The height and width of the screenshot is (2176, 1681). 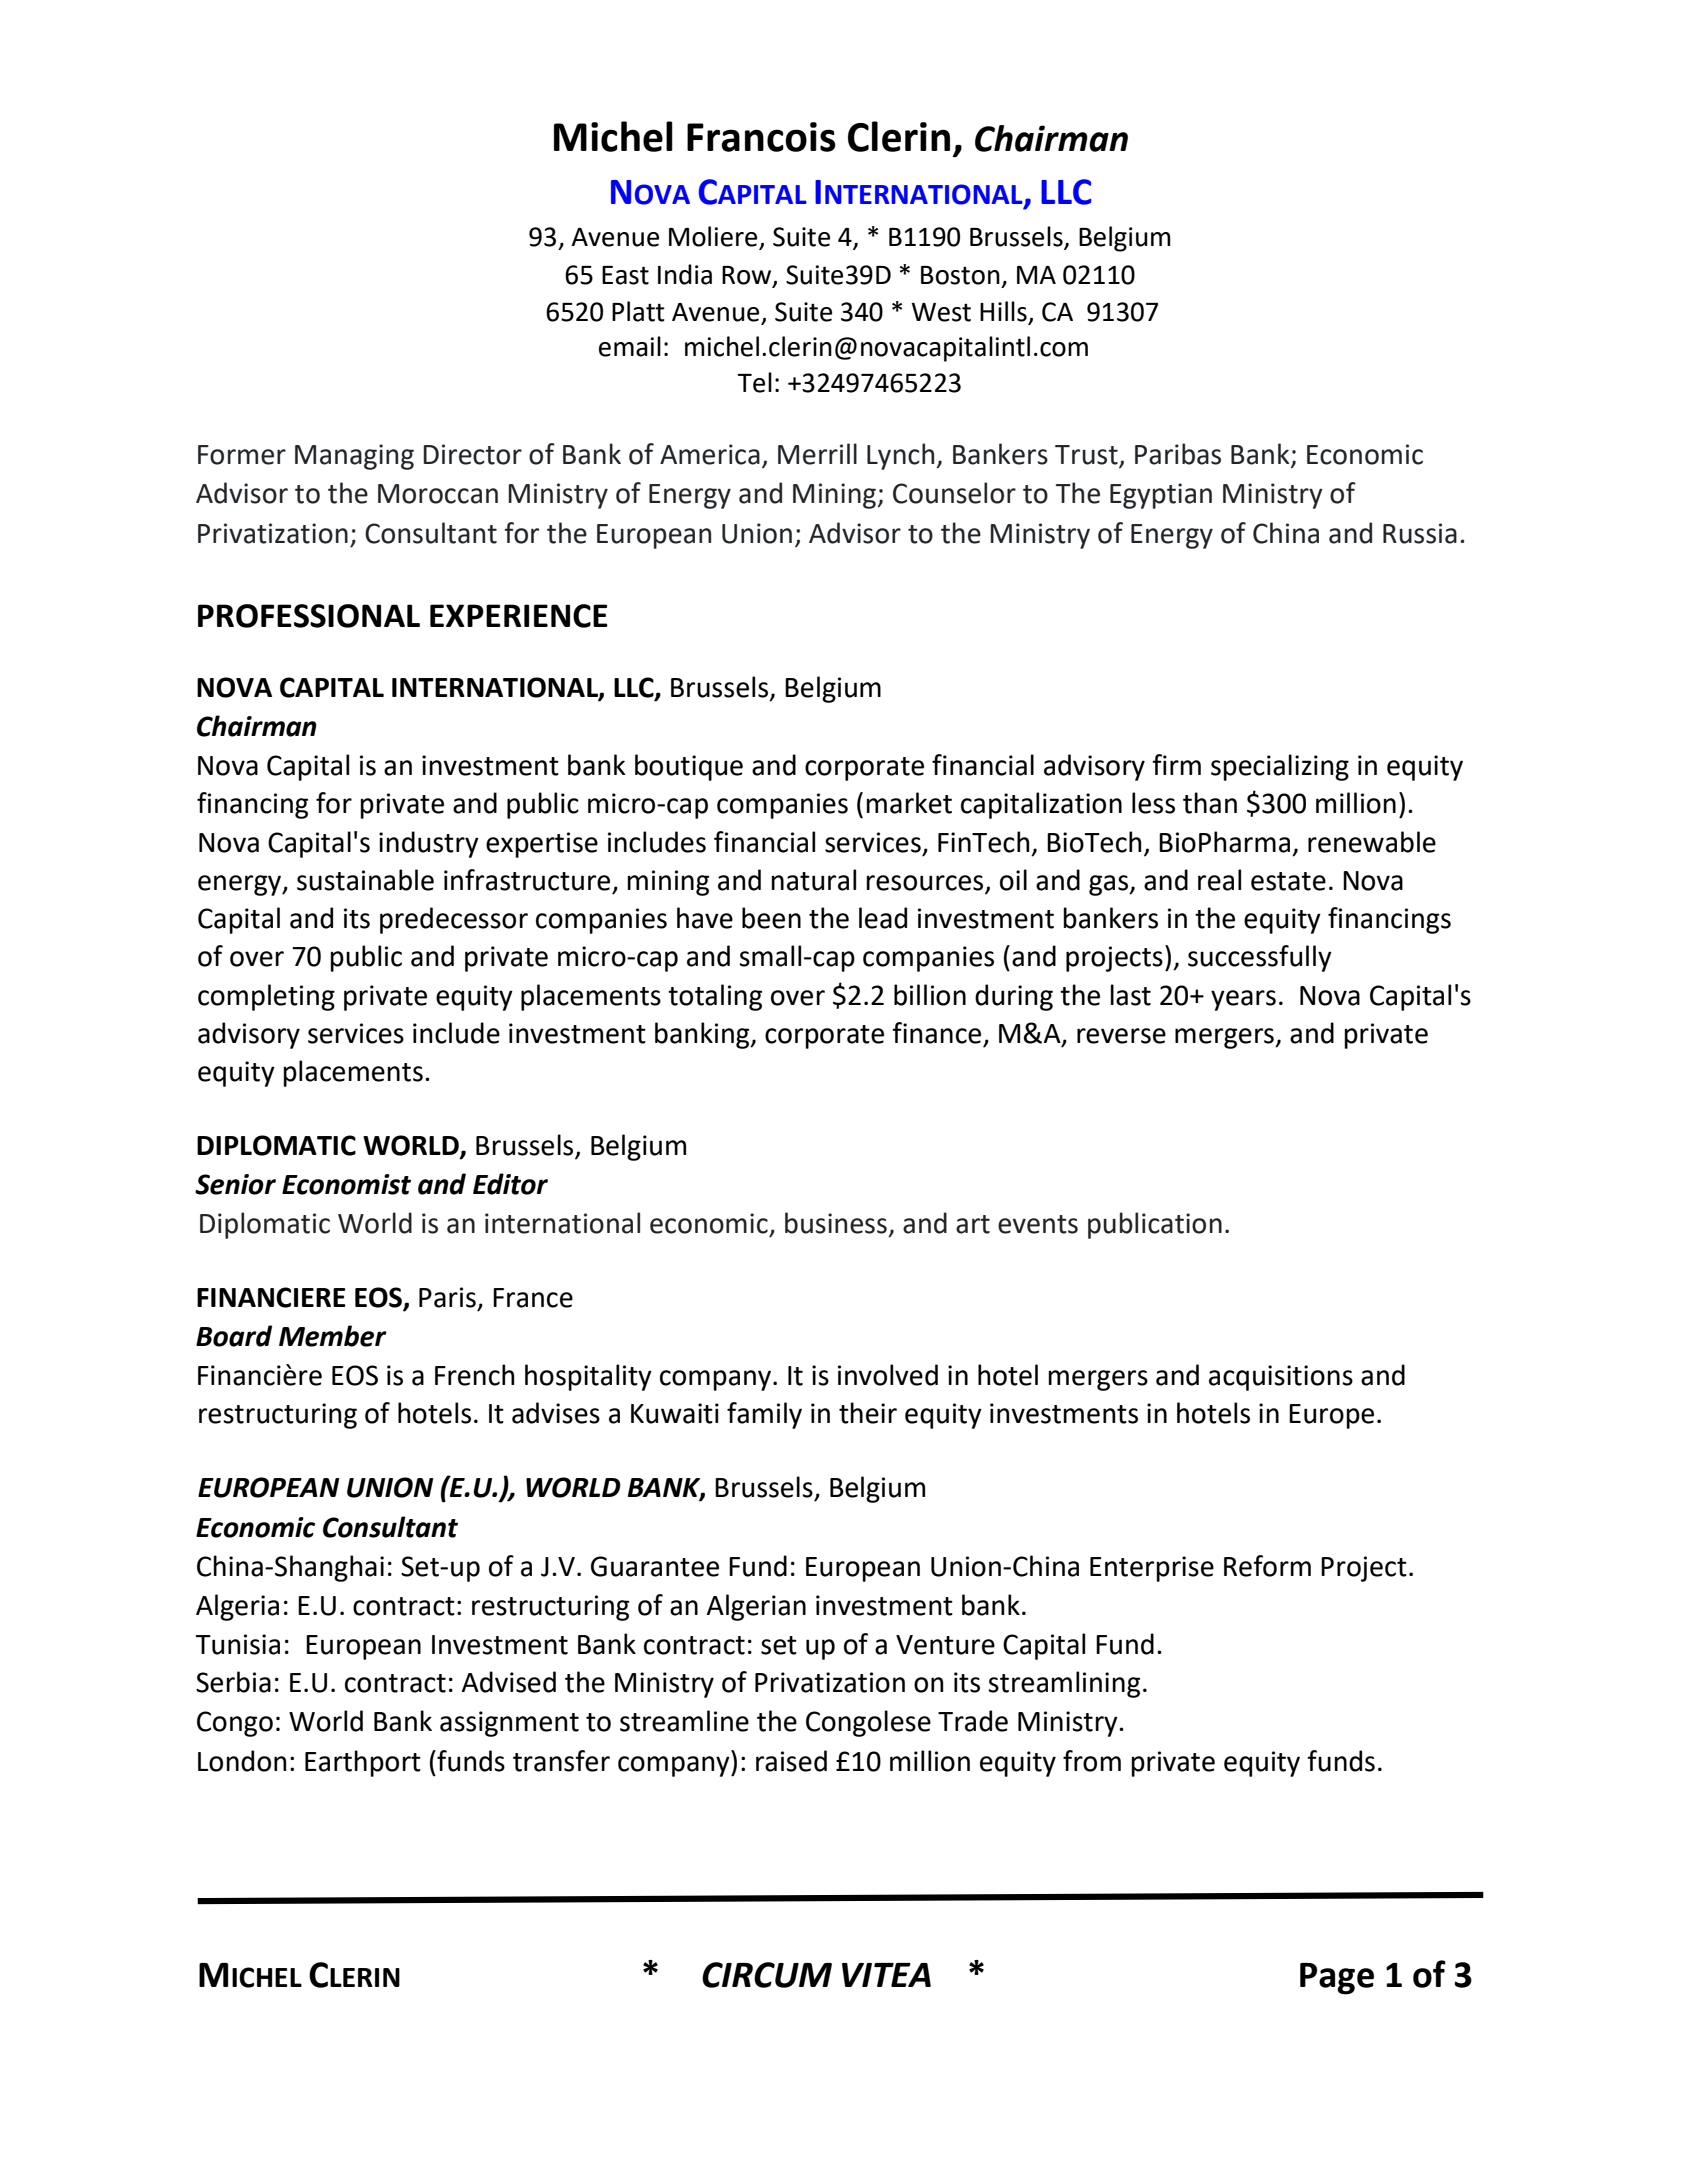 I want to click on East, so click(x=625, y=275).
